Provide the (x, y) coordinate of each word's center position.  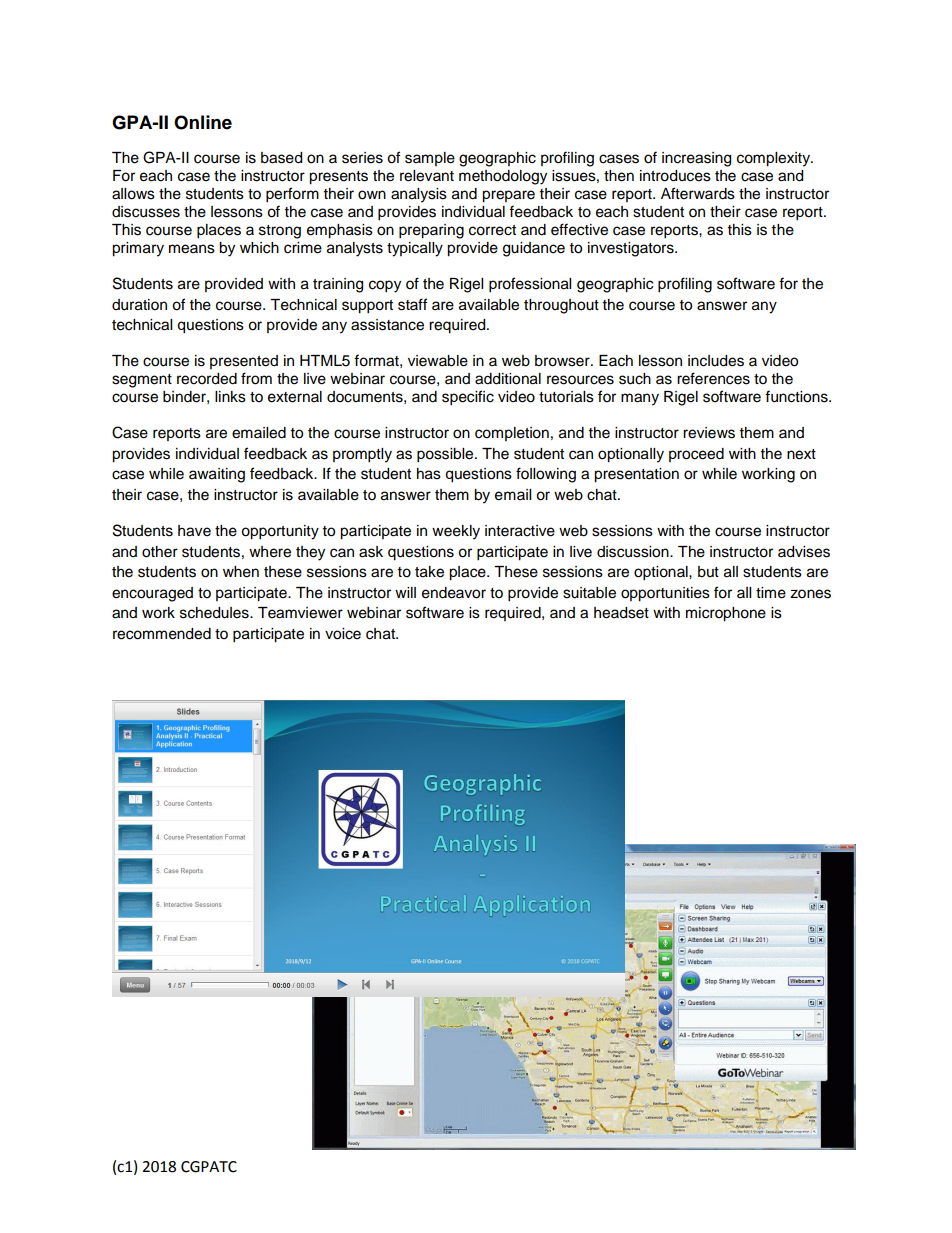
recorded (207, 379)
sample (430, 159)
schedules (215, 613)
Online (203, 122)
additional (508, 379)
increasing (696, 159)
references (713, 378)
